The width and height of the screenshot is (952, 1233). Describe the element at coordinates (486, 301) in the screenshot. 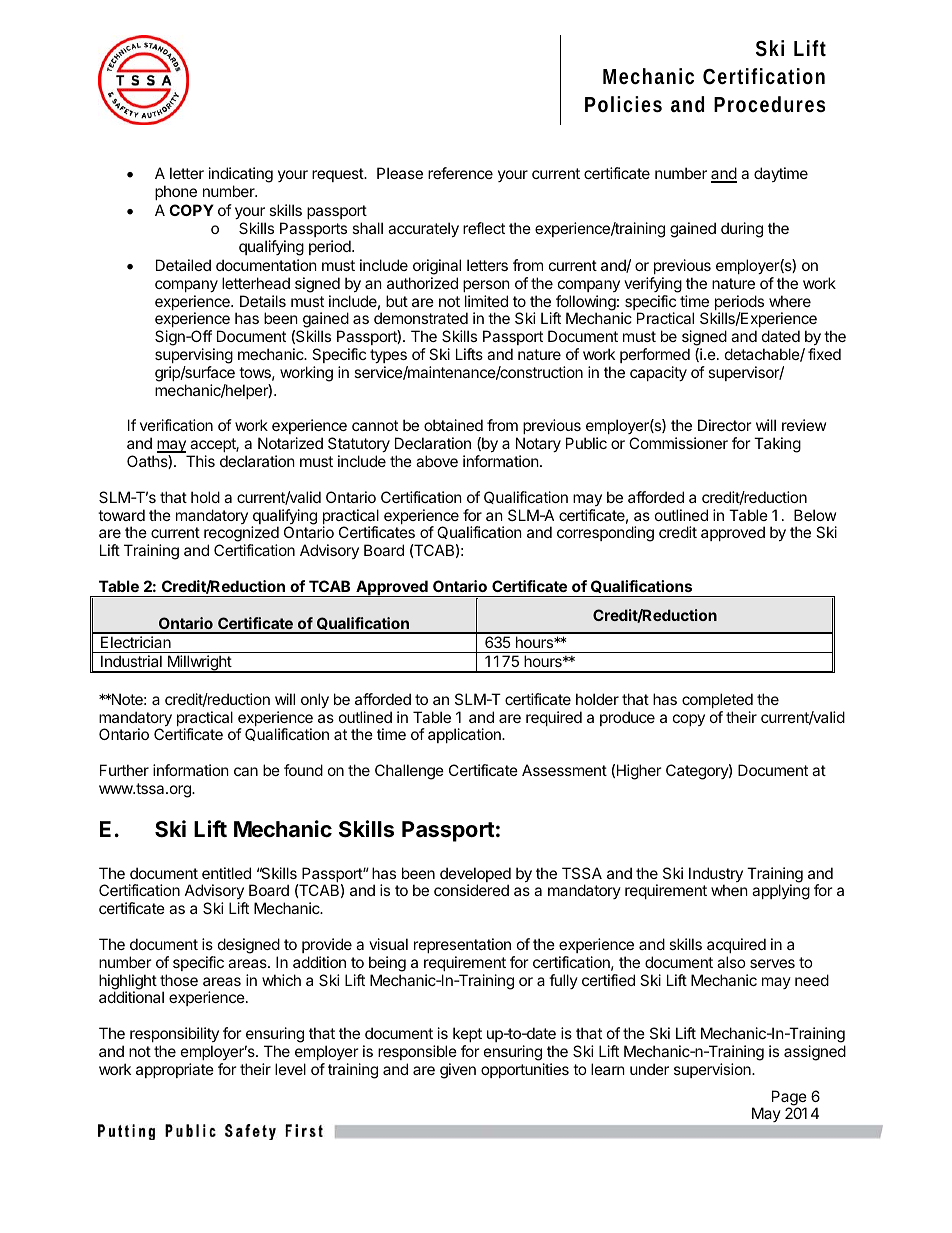

I see `limited` at that location.
